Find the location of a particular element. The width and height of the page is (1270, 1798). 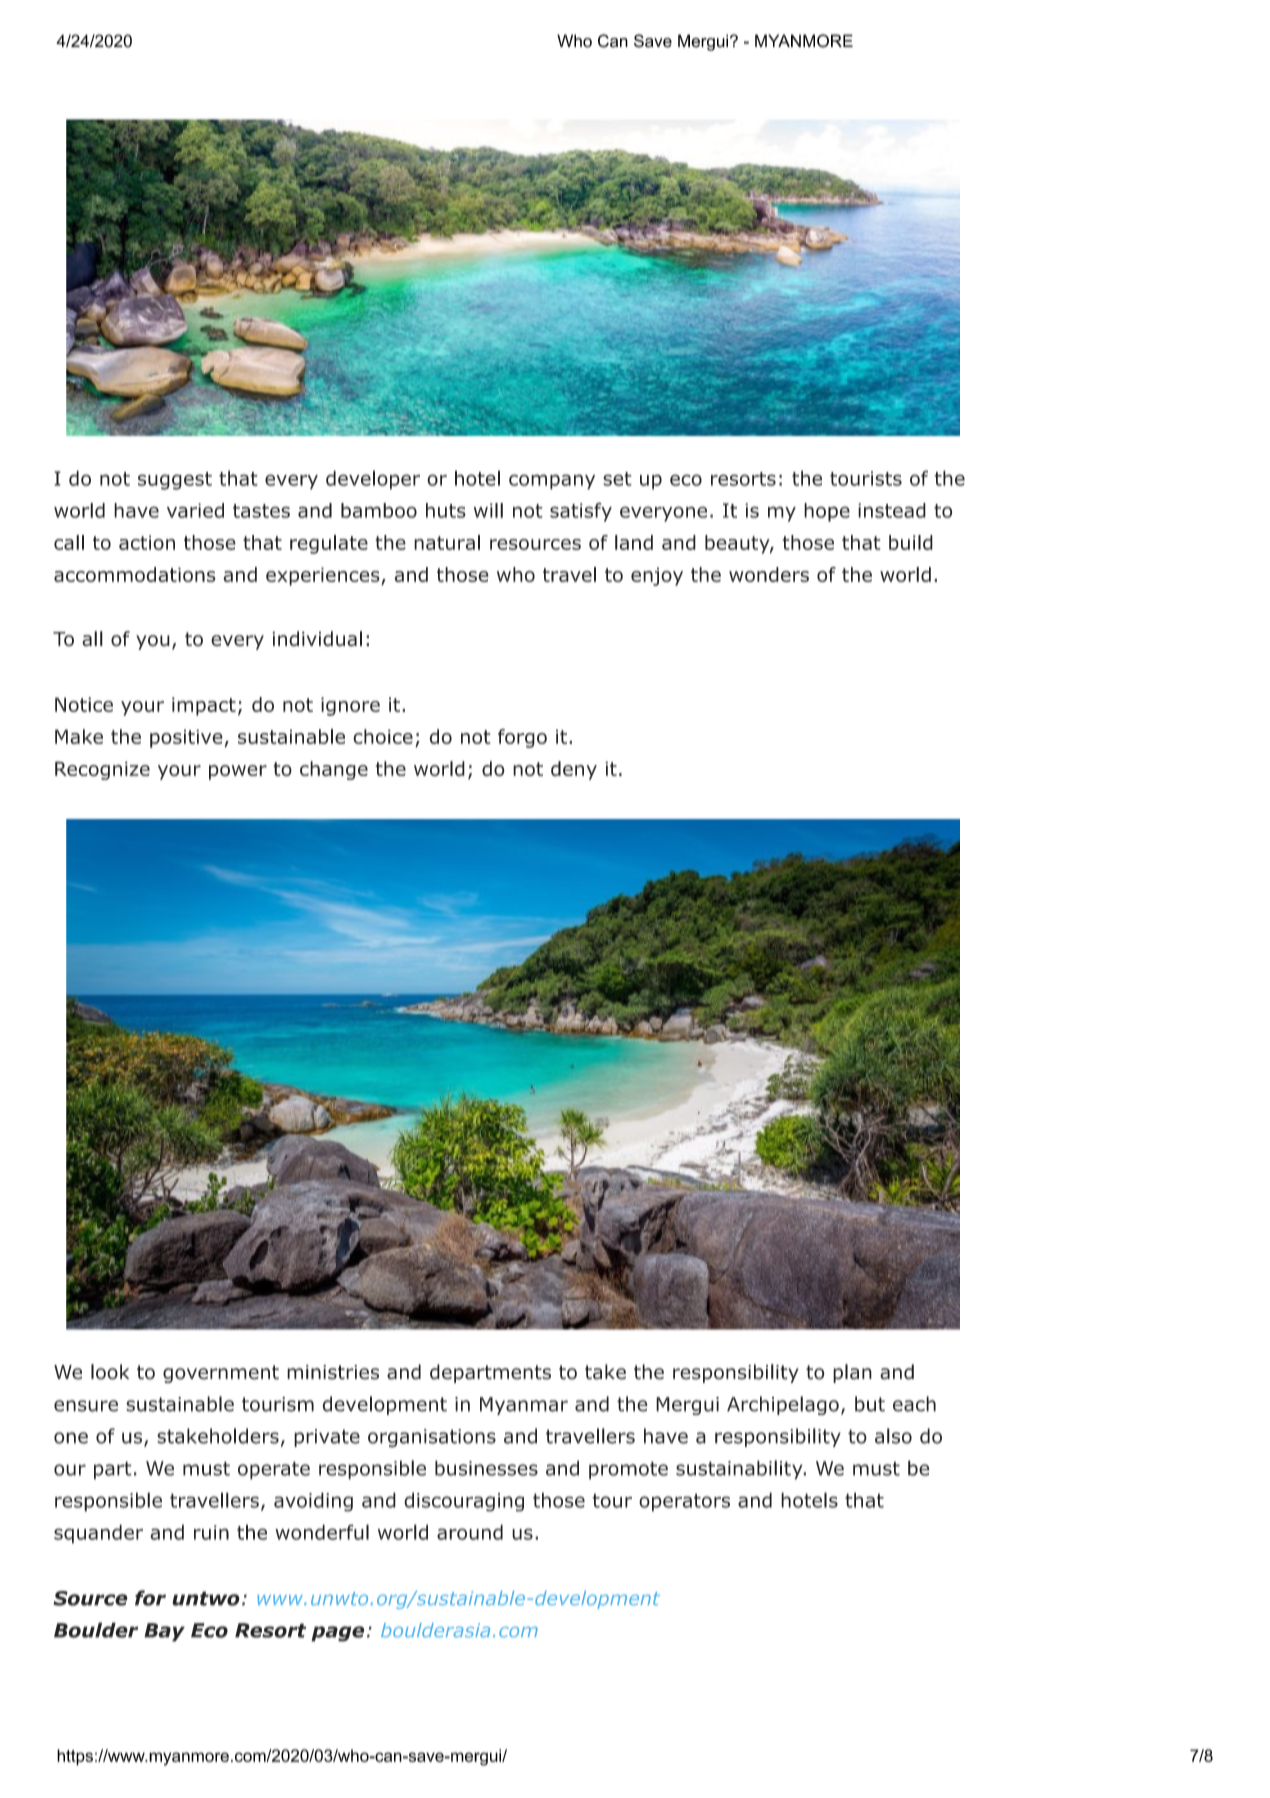

deny is located at coordinates (574, 770).
